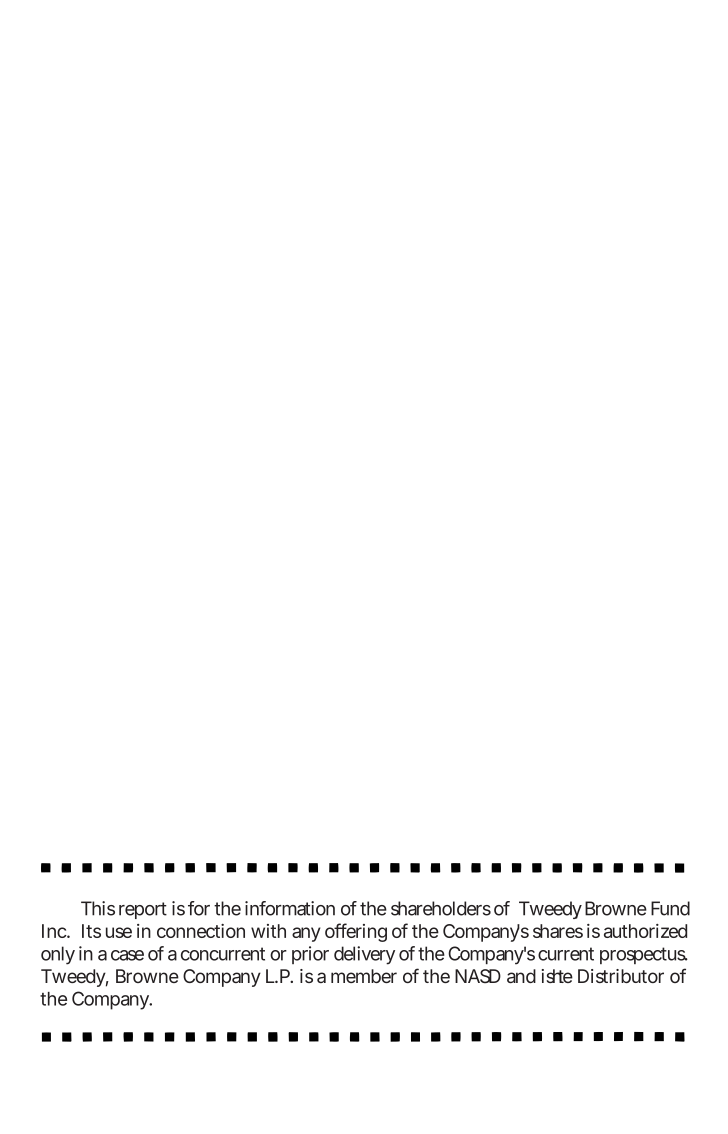 This screenshot has height=1134, width=728. What do you see at coordinates (119, 932) in the screenshot?
I see `use` at bounding box center [119, 932].
